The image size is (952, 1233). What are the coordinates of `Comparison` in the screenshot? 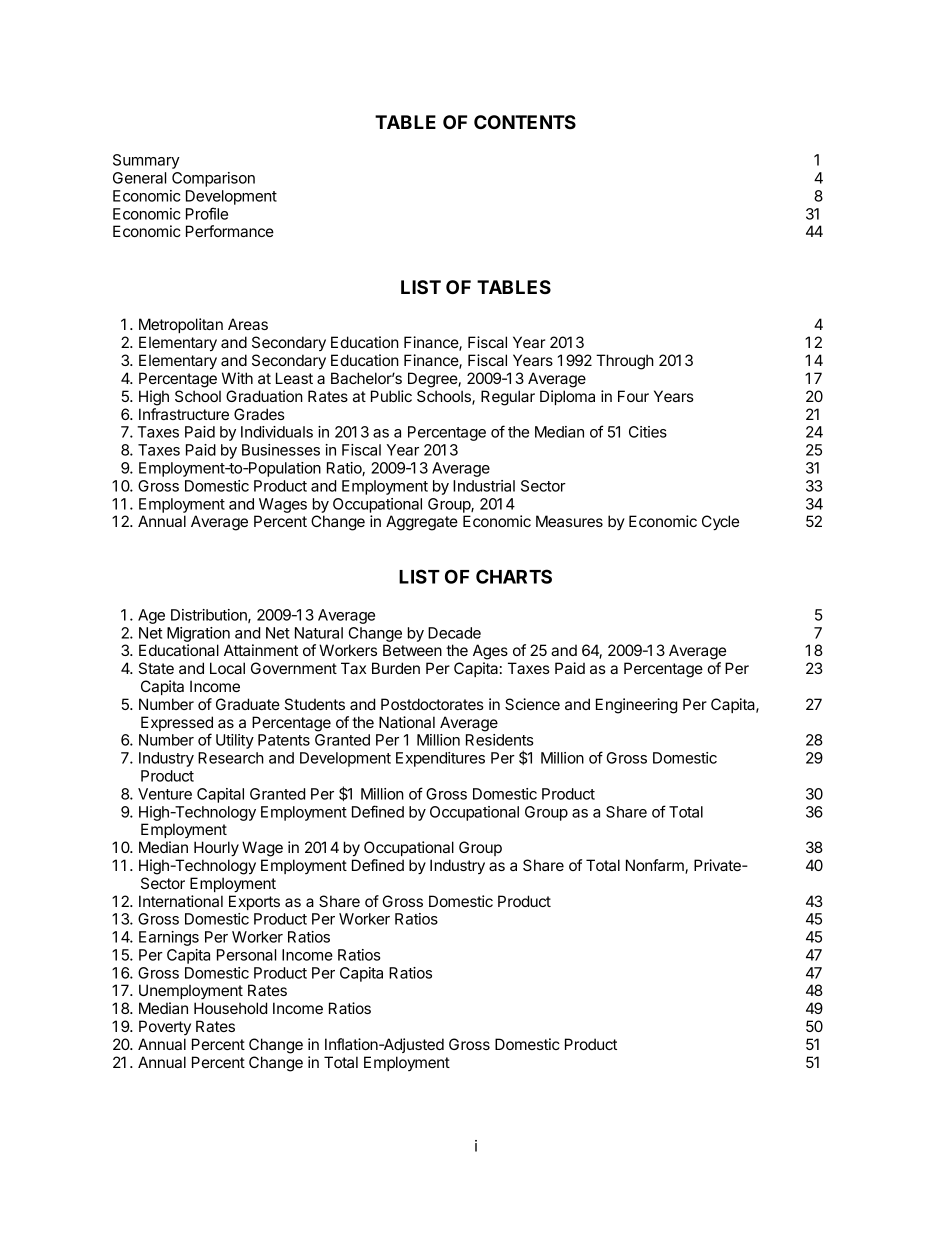 It's located at (213, 179).
